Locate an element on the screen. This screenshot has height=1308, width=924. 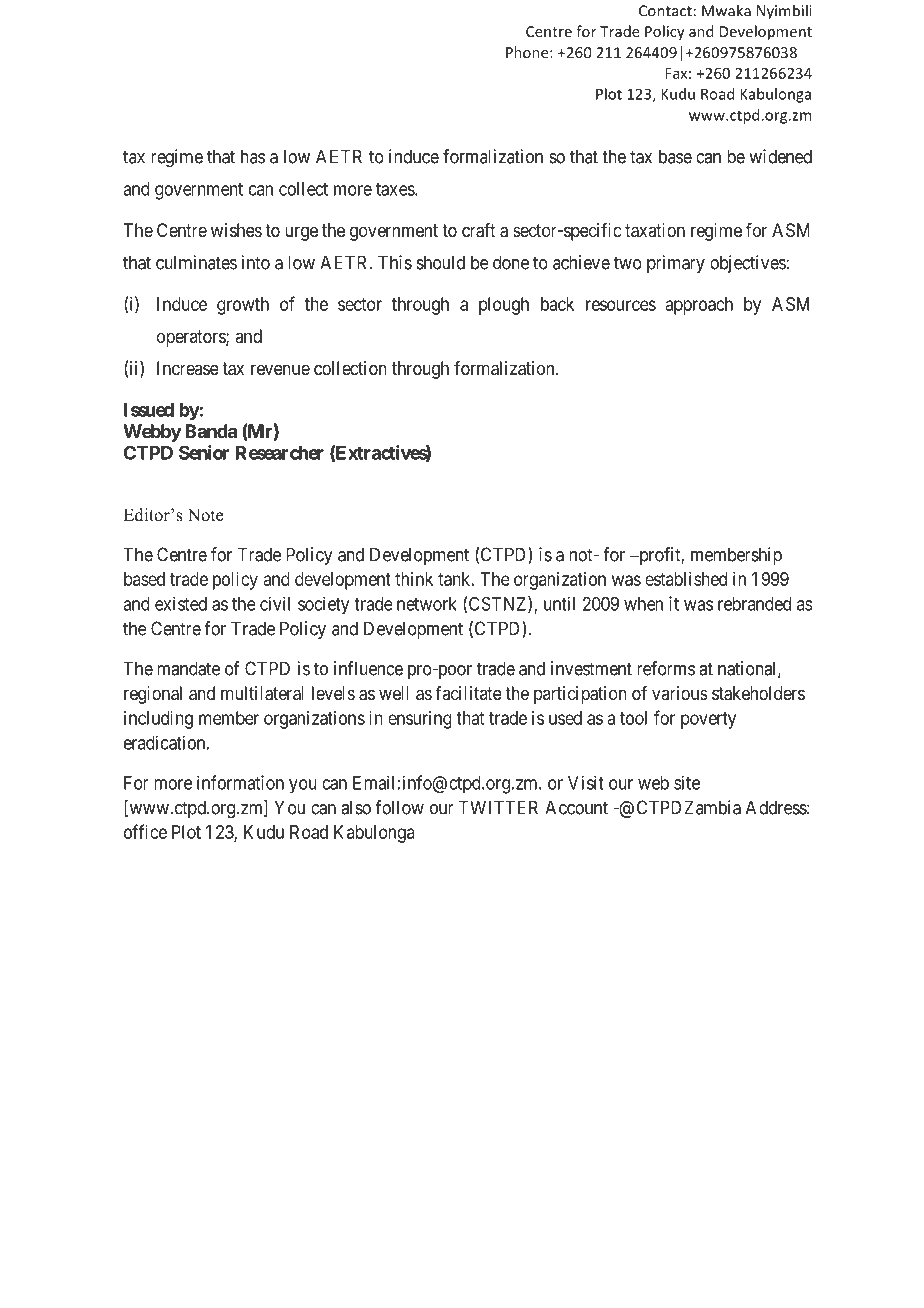
approach is located at coordinates (699, 306).
